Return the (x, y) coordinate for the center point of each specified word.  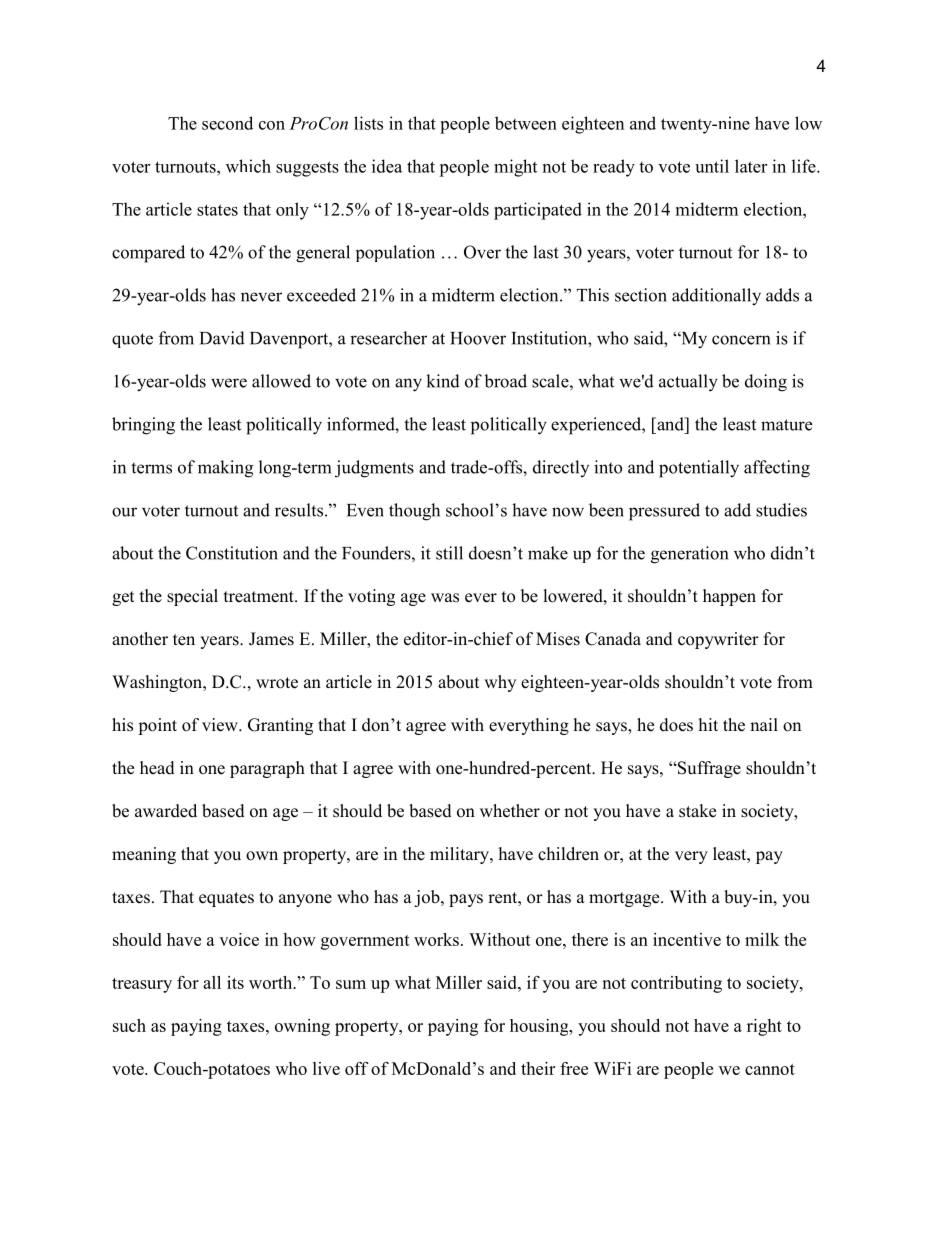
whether (510, 811)
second (227, 123)
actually (688, 383)
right (764, 1027)
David (222, 338)
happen (729, 597)
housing (540, 1027)
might (515, 168)
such (129, 1025)
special (192, 597)
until (712, 166)
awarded (166, 811)
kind (443, 381)
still (449, 553)
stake (697, 811)
